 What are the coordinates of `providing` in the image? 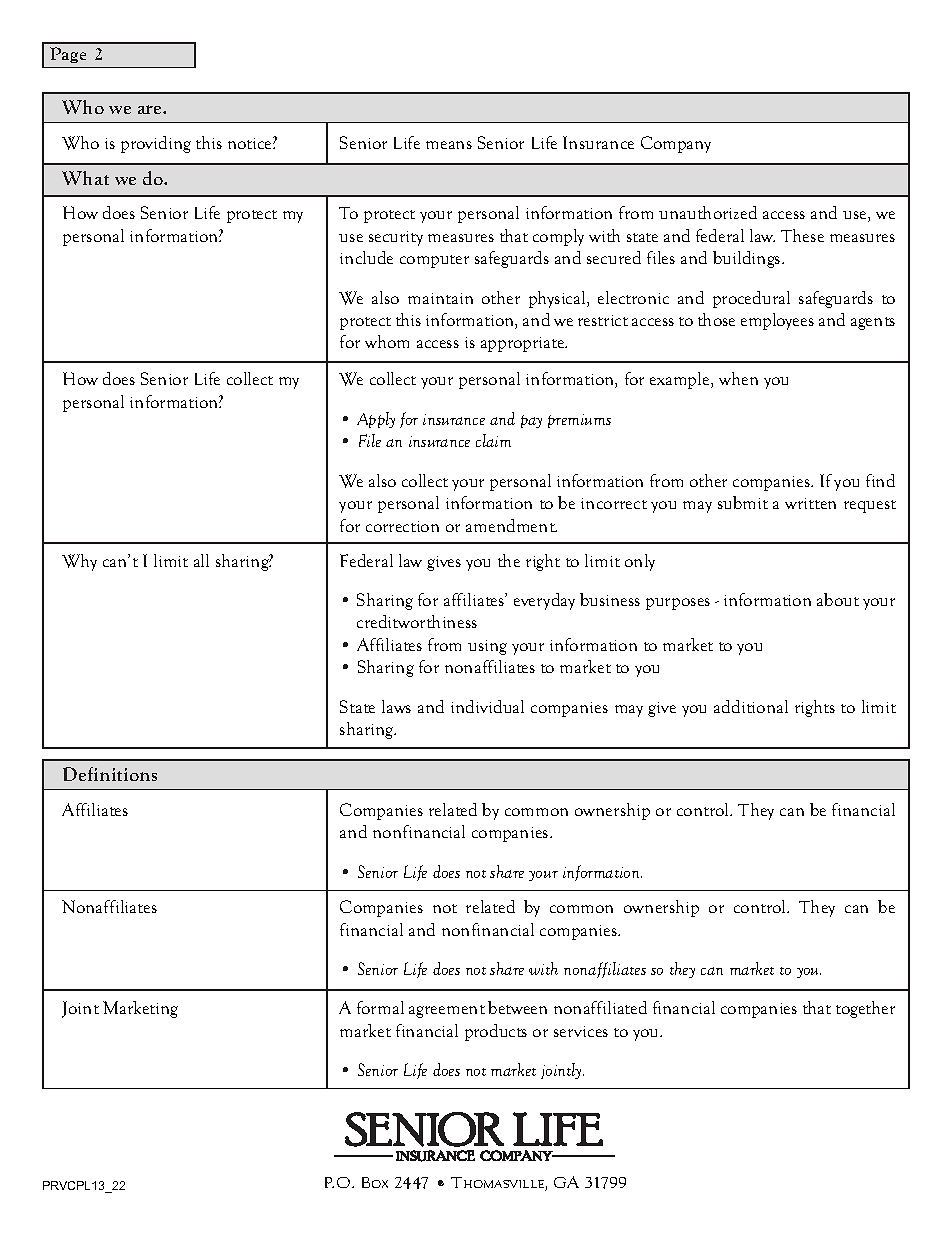 It's located at (156, 144).
